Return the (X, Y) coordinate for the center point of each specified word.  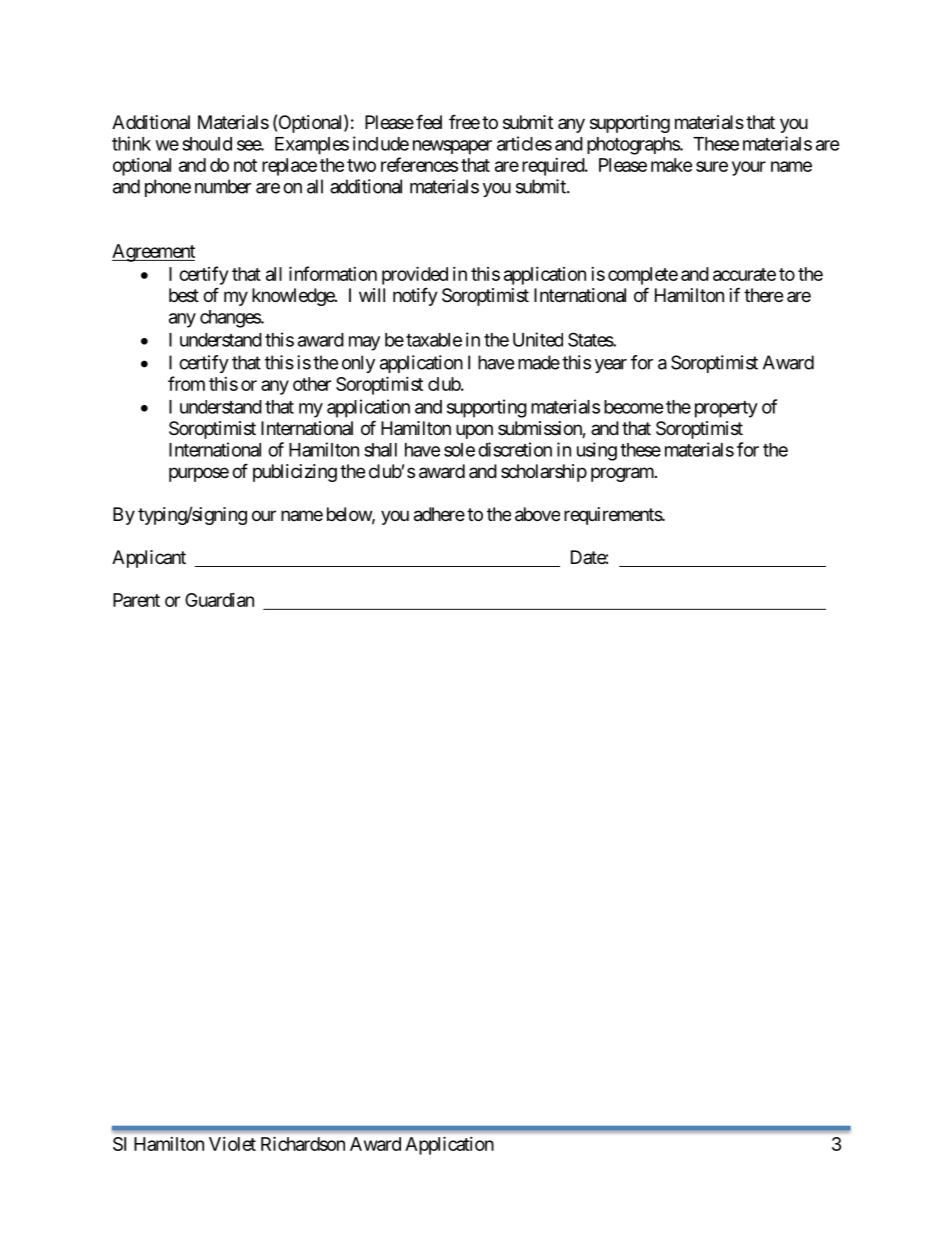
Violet (232, 1144)
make (671, 165)
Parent (136, 600)
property (726, 409)
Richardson (303, 1144)
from (186, 383)
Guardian (219, 600)
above (537, 514)
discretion (515, 449)
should (207, 144)
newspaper (452, 147)
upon (474, 431)
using (597, 451)
